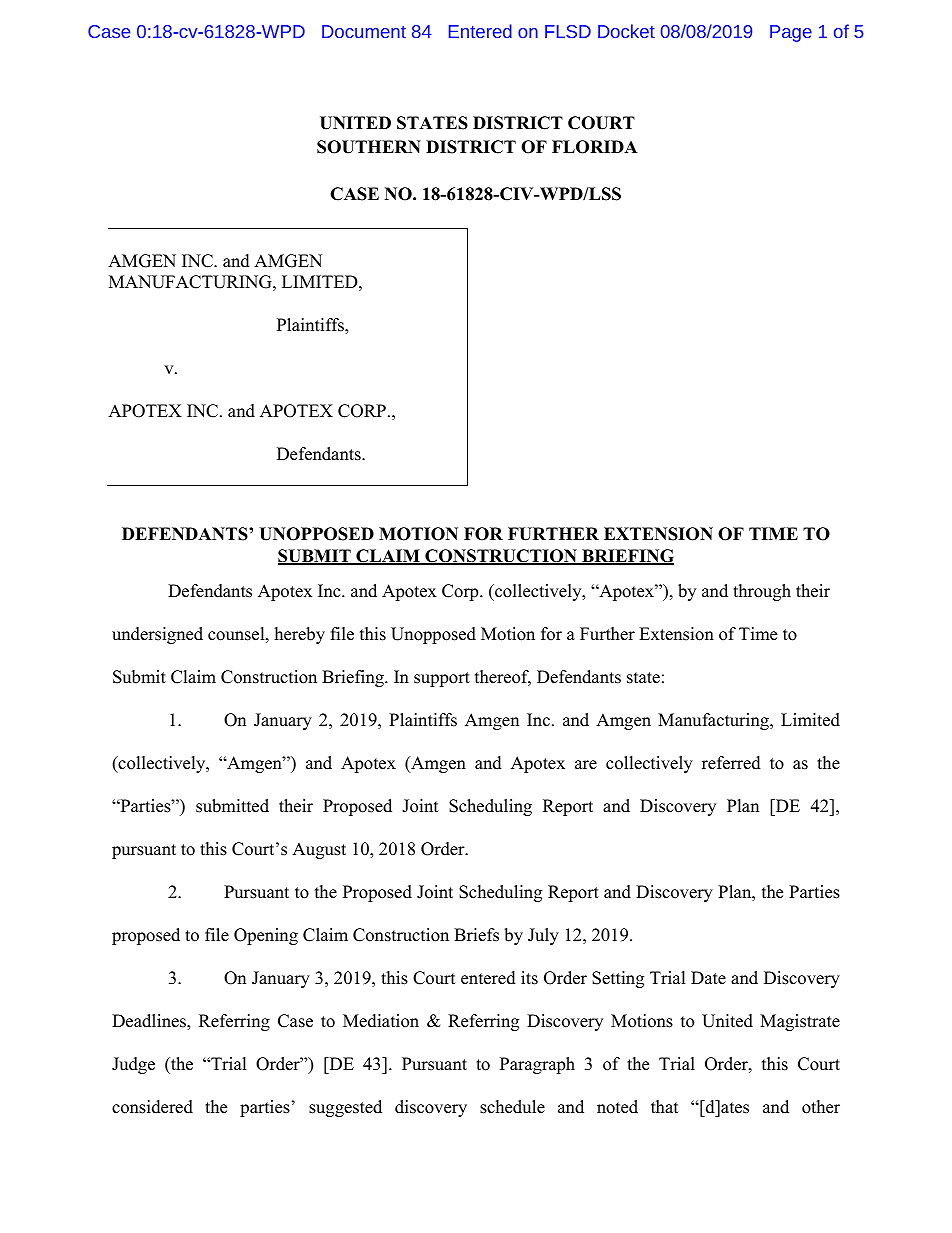 The width and height of the document is (952, 1233). I want to click on considered, so click(152, 1107).
